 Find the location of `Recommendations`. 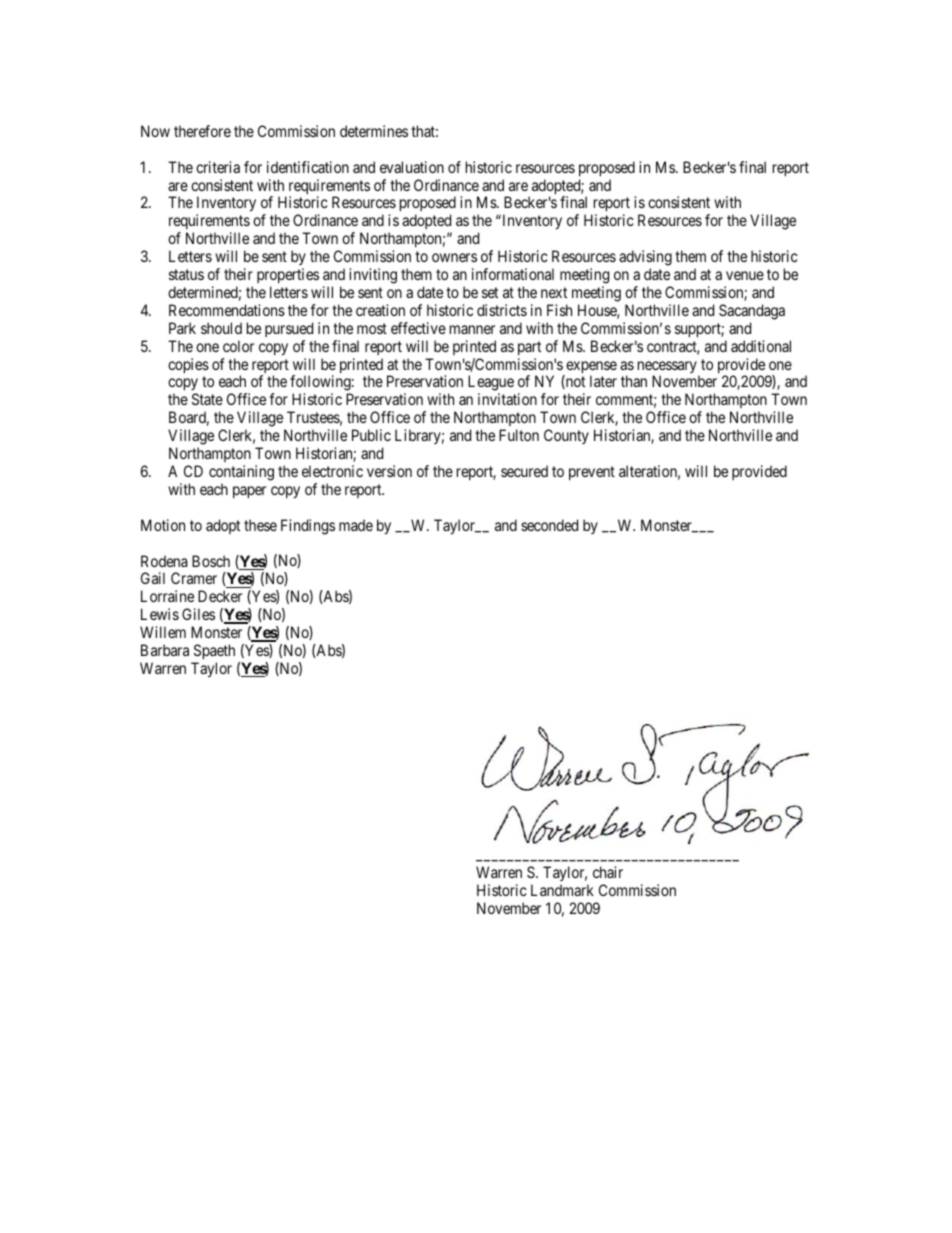

Recommendations is located at coordinates (227, 310).
